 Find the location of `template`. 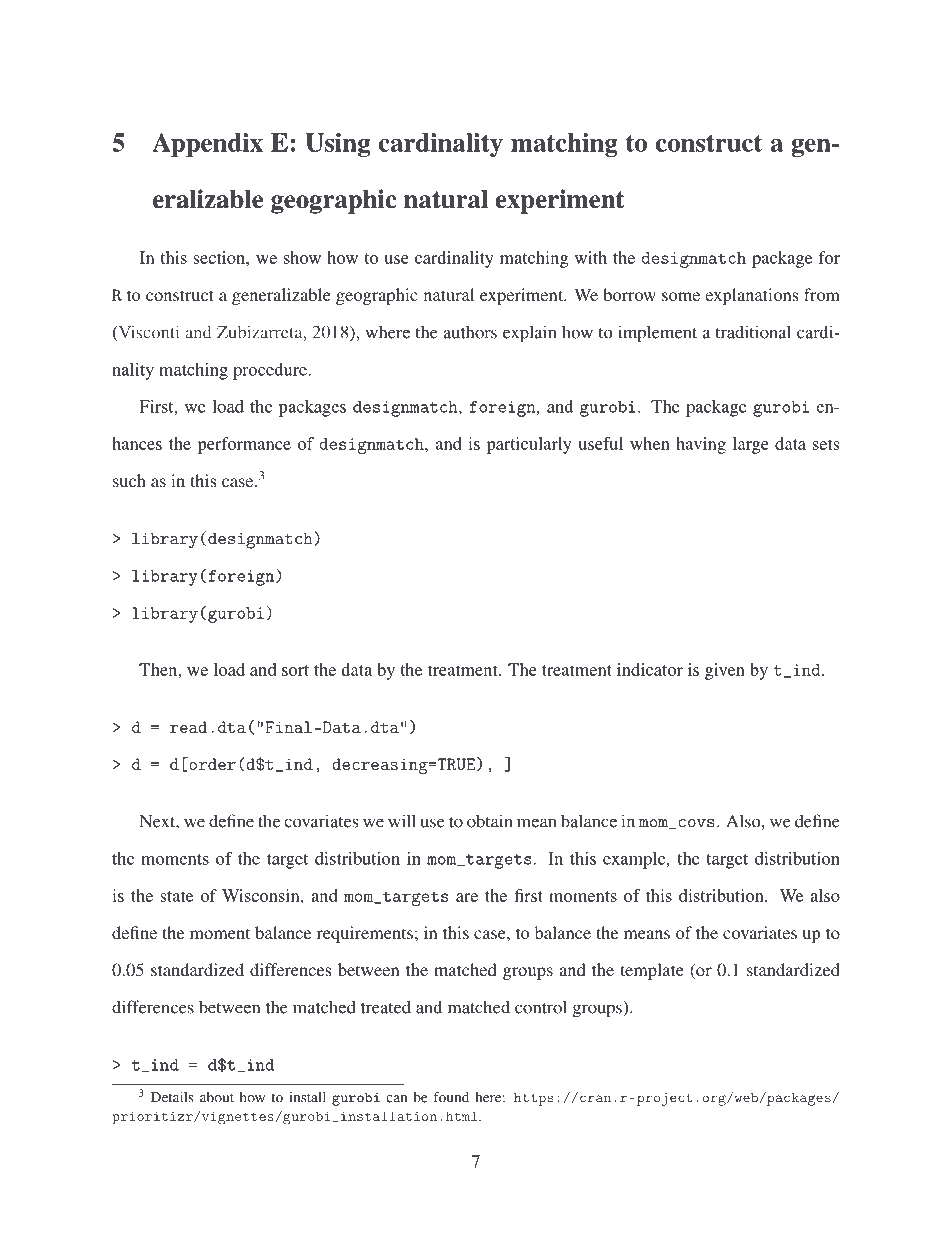

template is located at coordinates (652, 971).
